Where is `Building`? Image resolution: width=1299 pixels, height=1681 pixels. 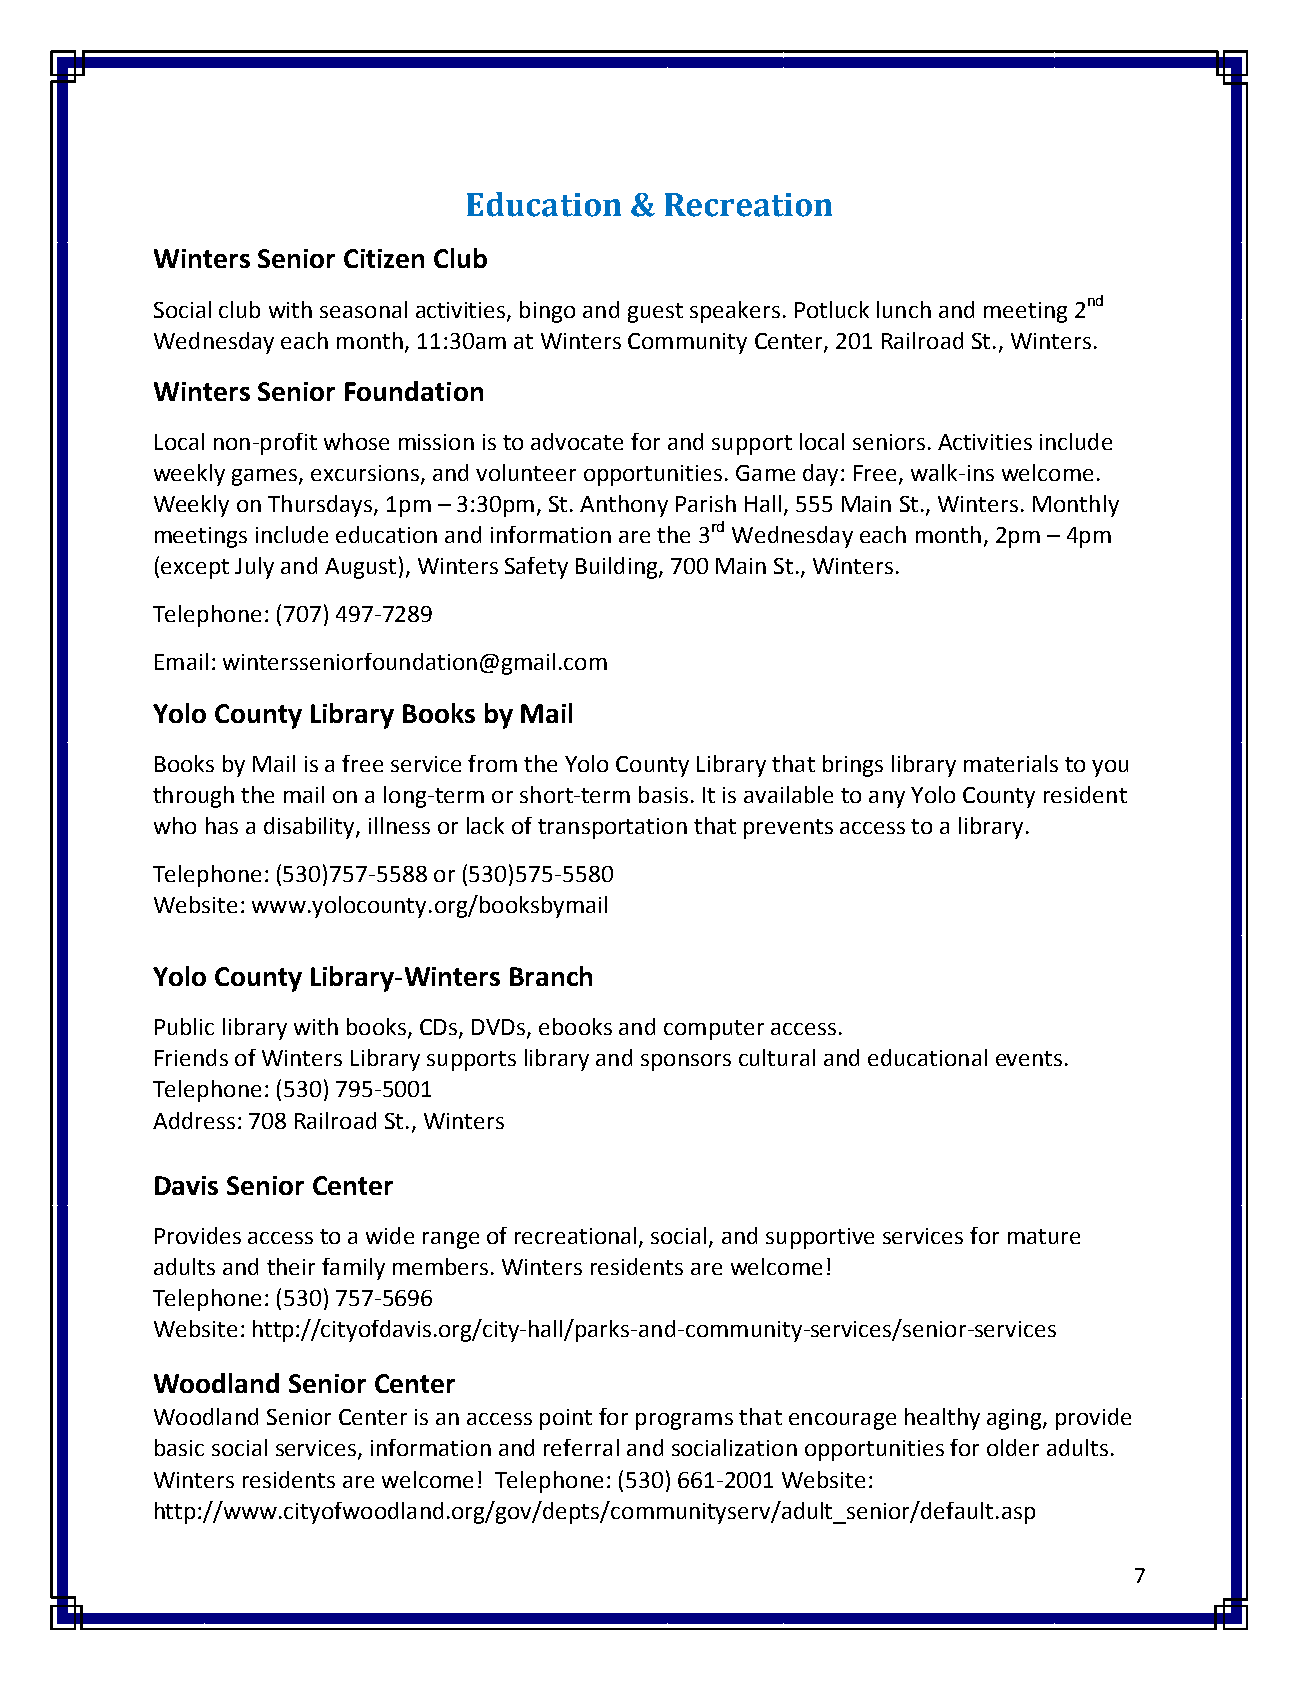
Building is located at coordinates (618, 568).
